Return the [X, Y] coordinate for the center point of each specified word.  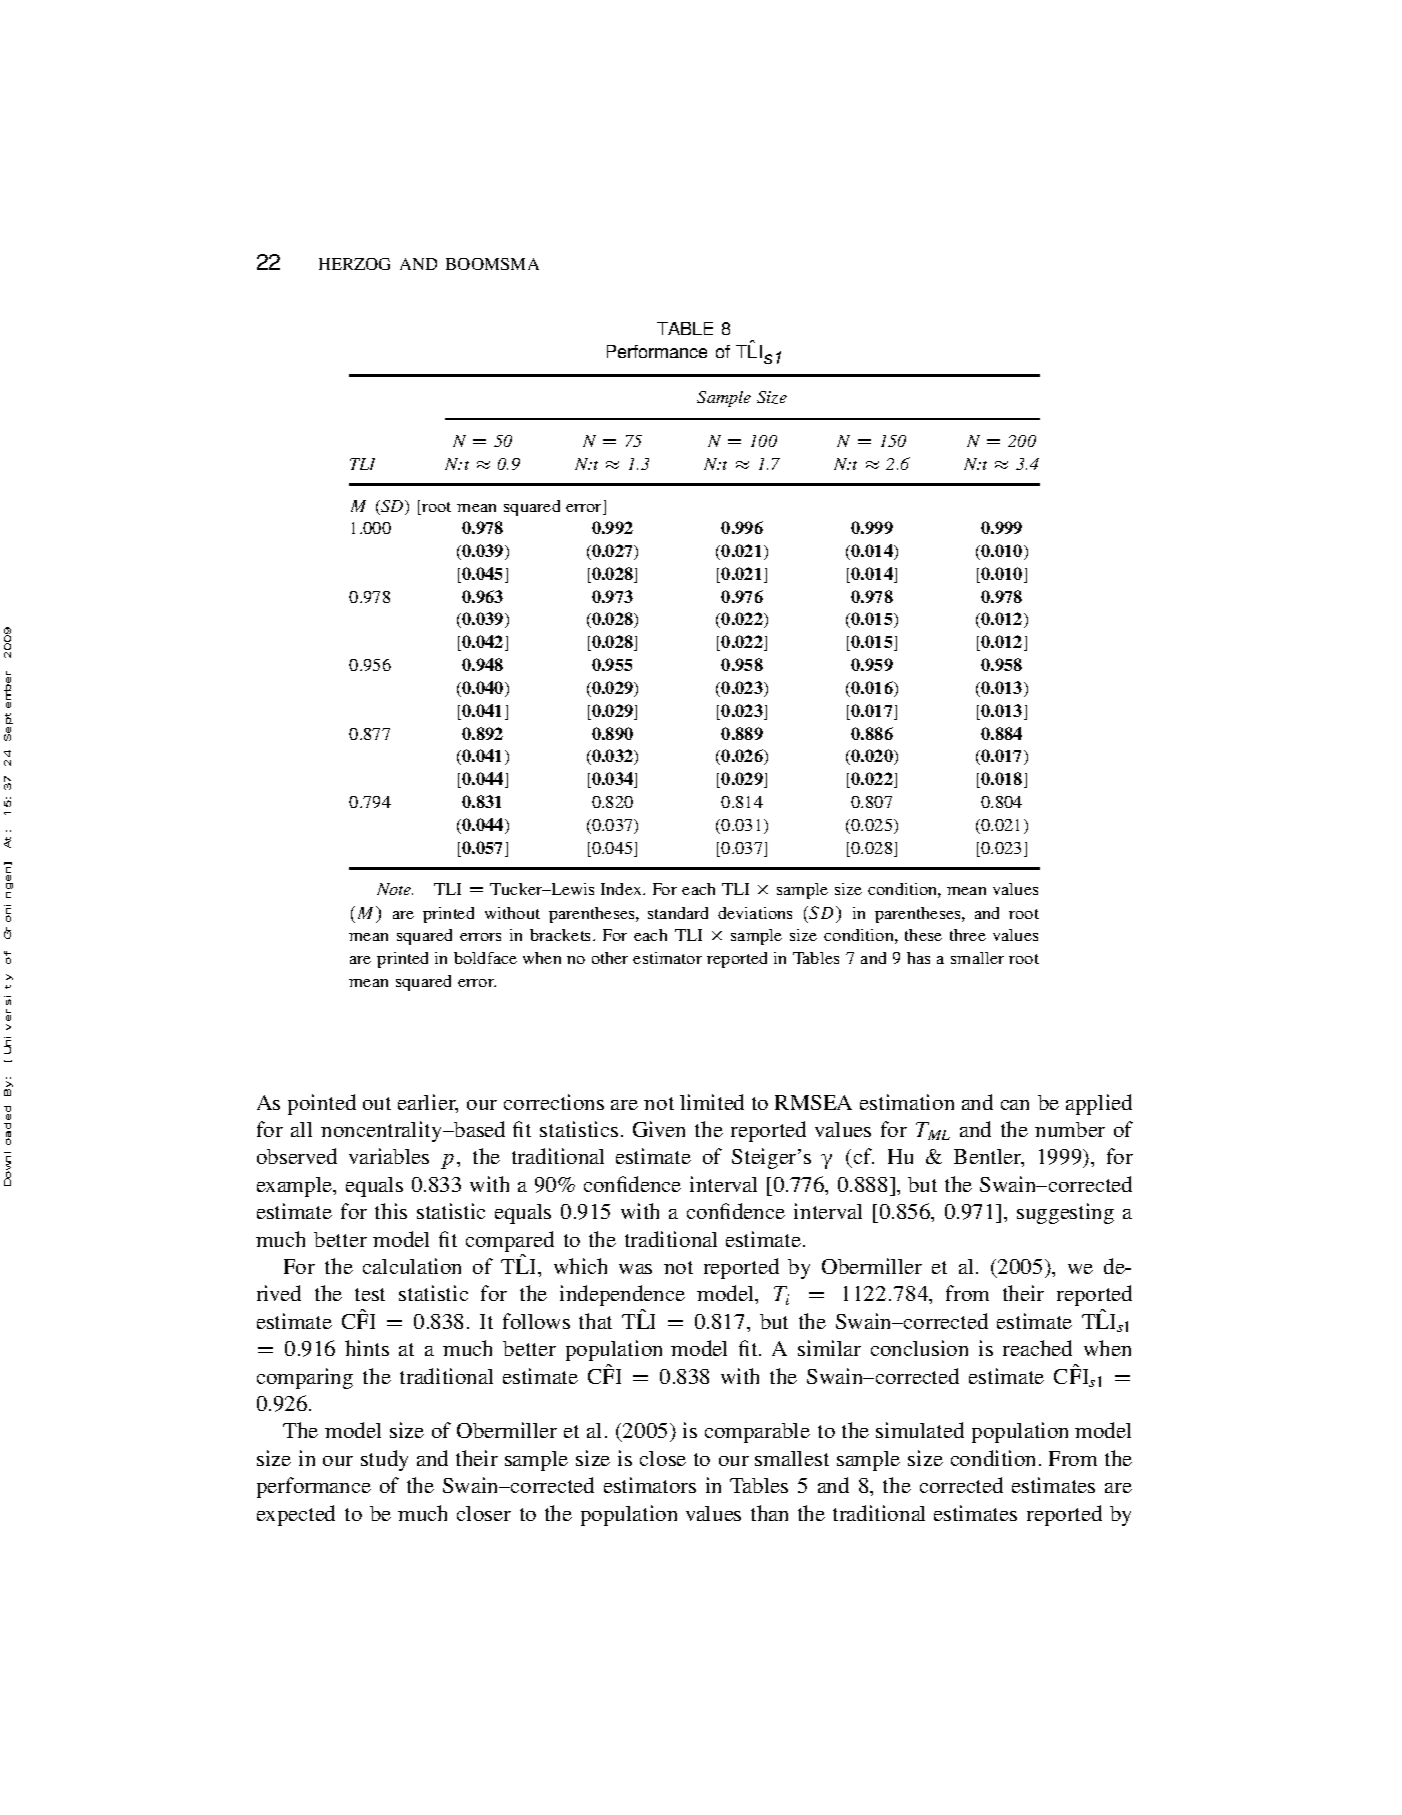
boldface [485, 958]
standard [678, 913]
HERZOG [354, 264]
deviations [755, 913]
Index [623, 889]
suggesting [1065, 1213]
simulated [920, 1430]
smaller [977, 958]
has [918, 958]
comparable [757, 1433]
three [968, 935]
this [391, 1211]
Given [659, 1129]
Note [395, 889]
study [384, 1460]
